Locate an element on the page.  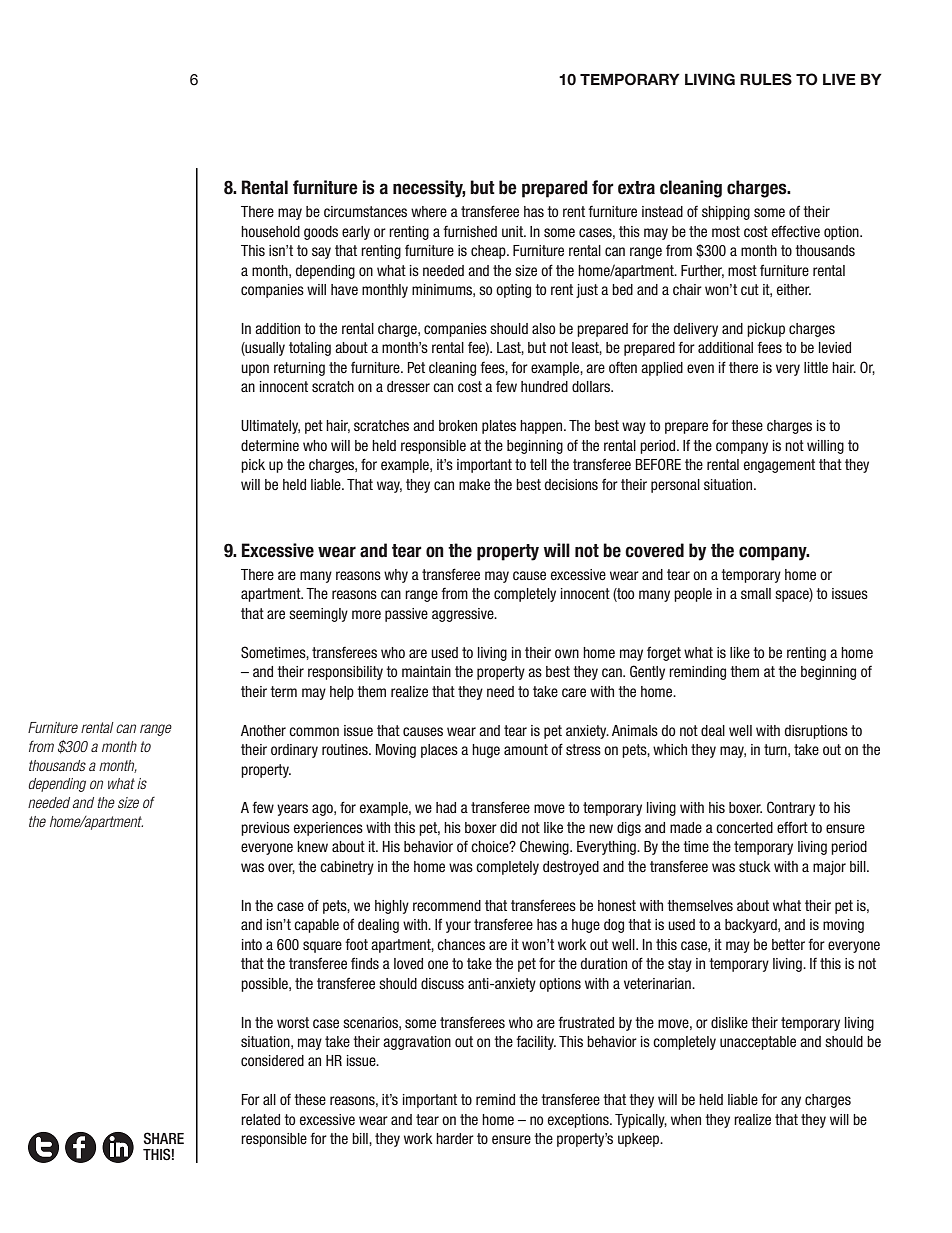
where is located at coordinates (429, 211).
